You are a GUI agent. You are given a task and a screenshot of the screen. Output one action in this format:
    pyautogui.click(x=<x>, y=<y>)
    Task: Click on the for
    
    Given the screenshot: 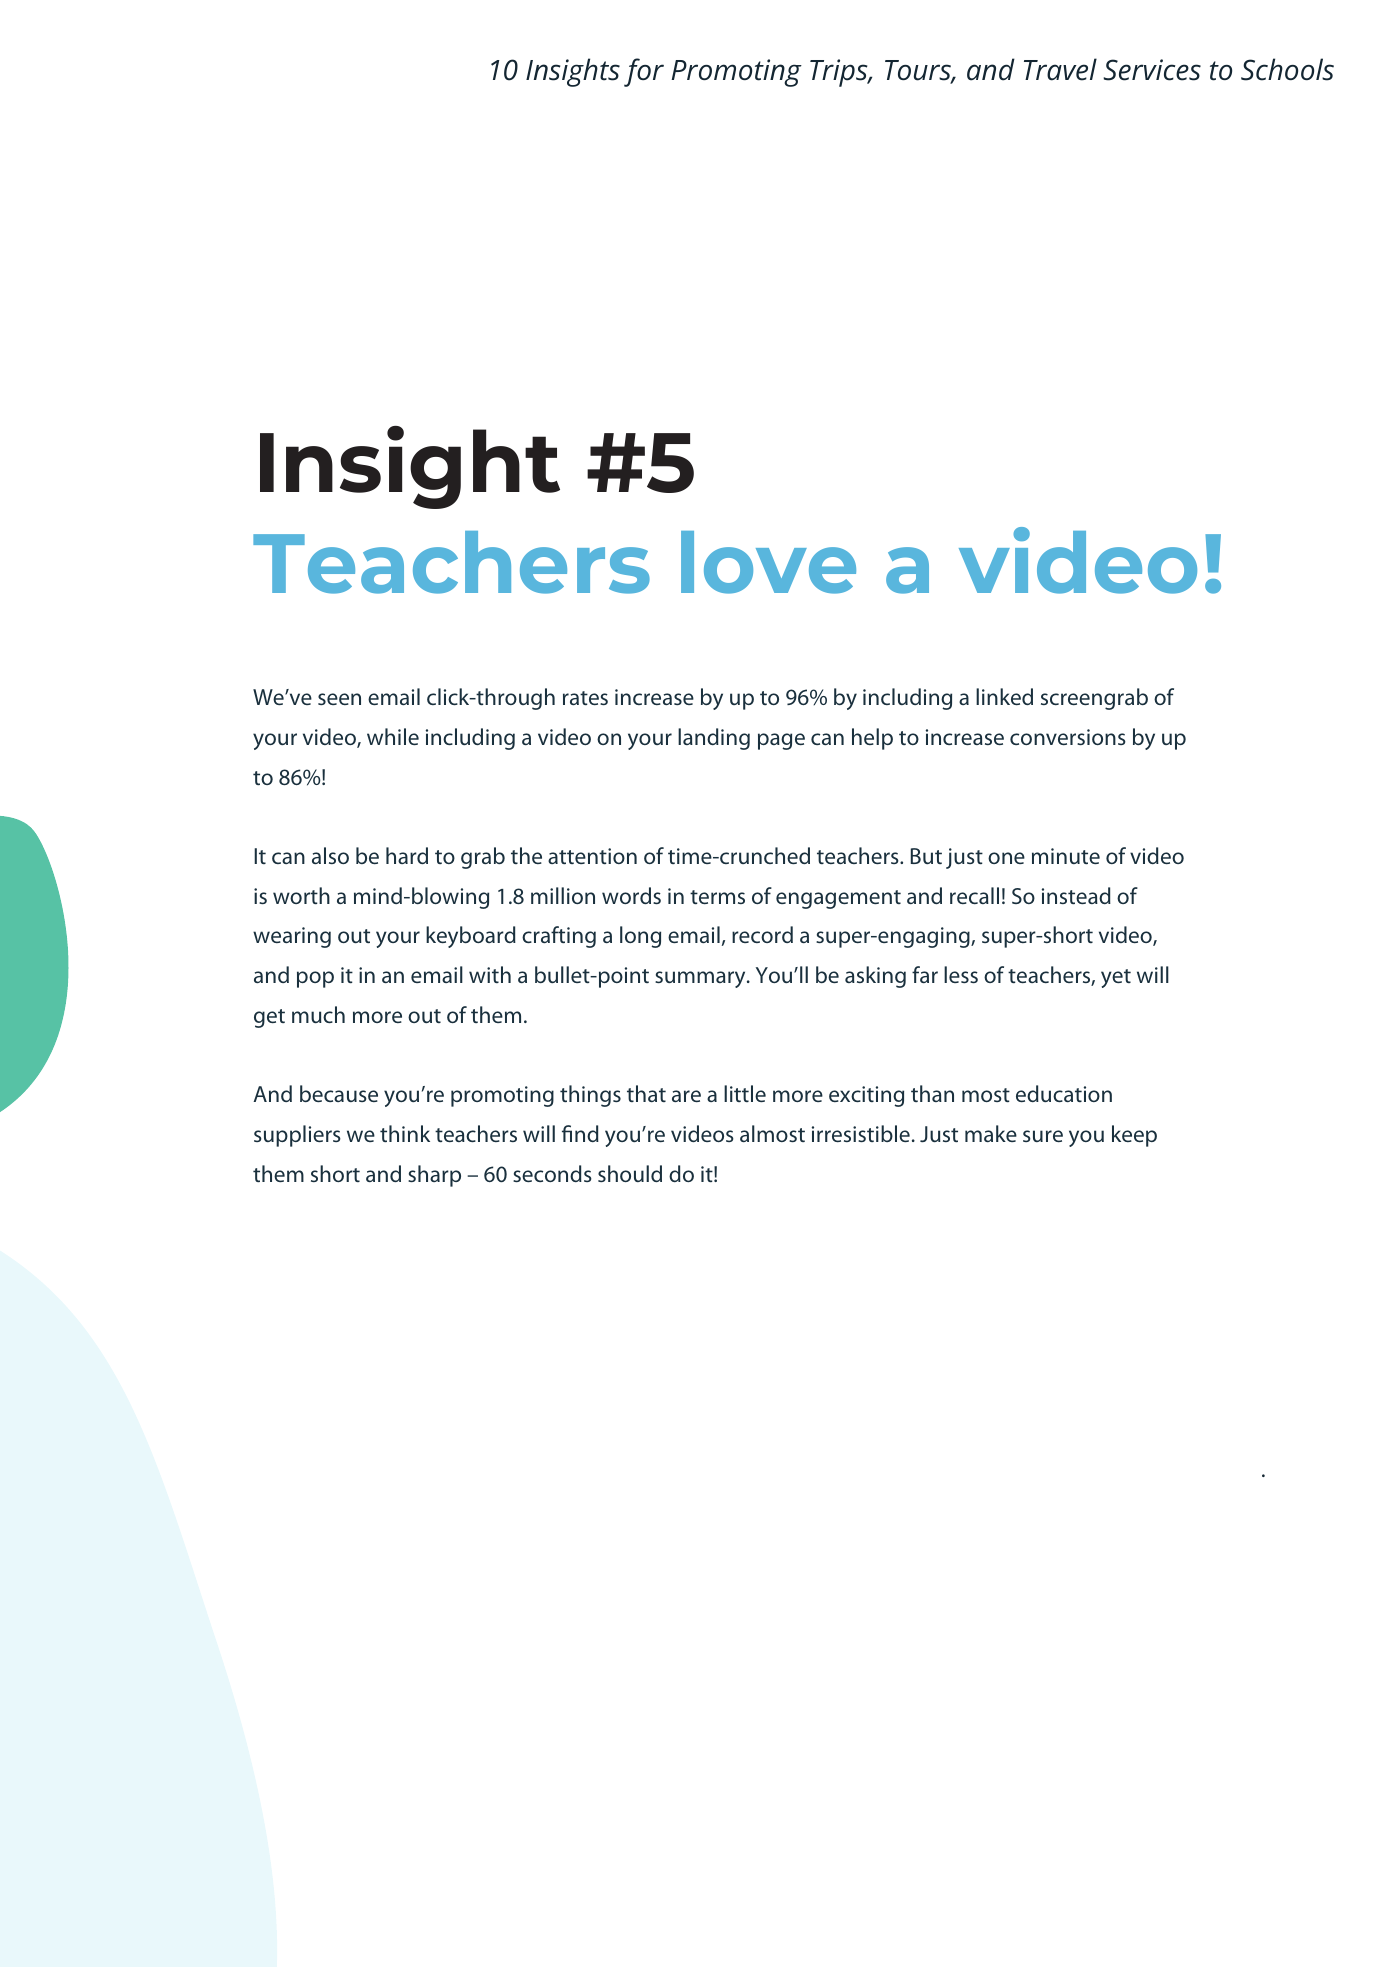 What is the action you would take?
    pyautogui.click(x=644, y=72)
